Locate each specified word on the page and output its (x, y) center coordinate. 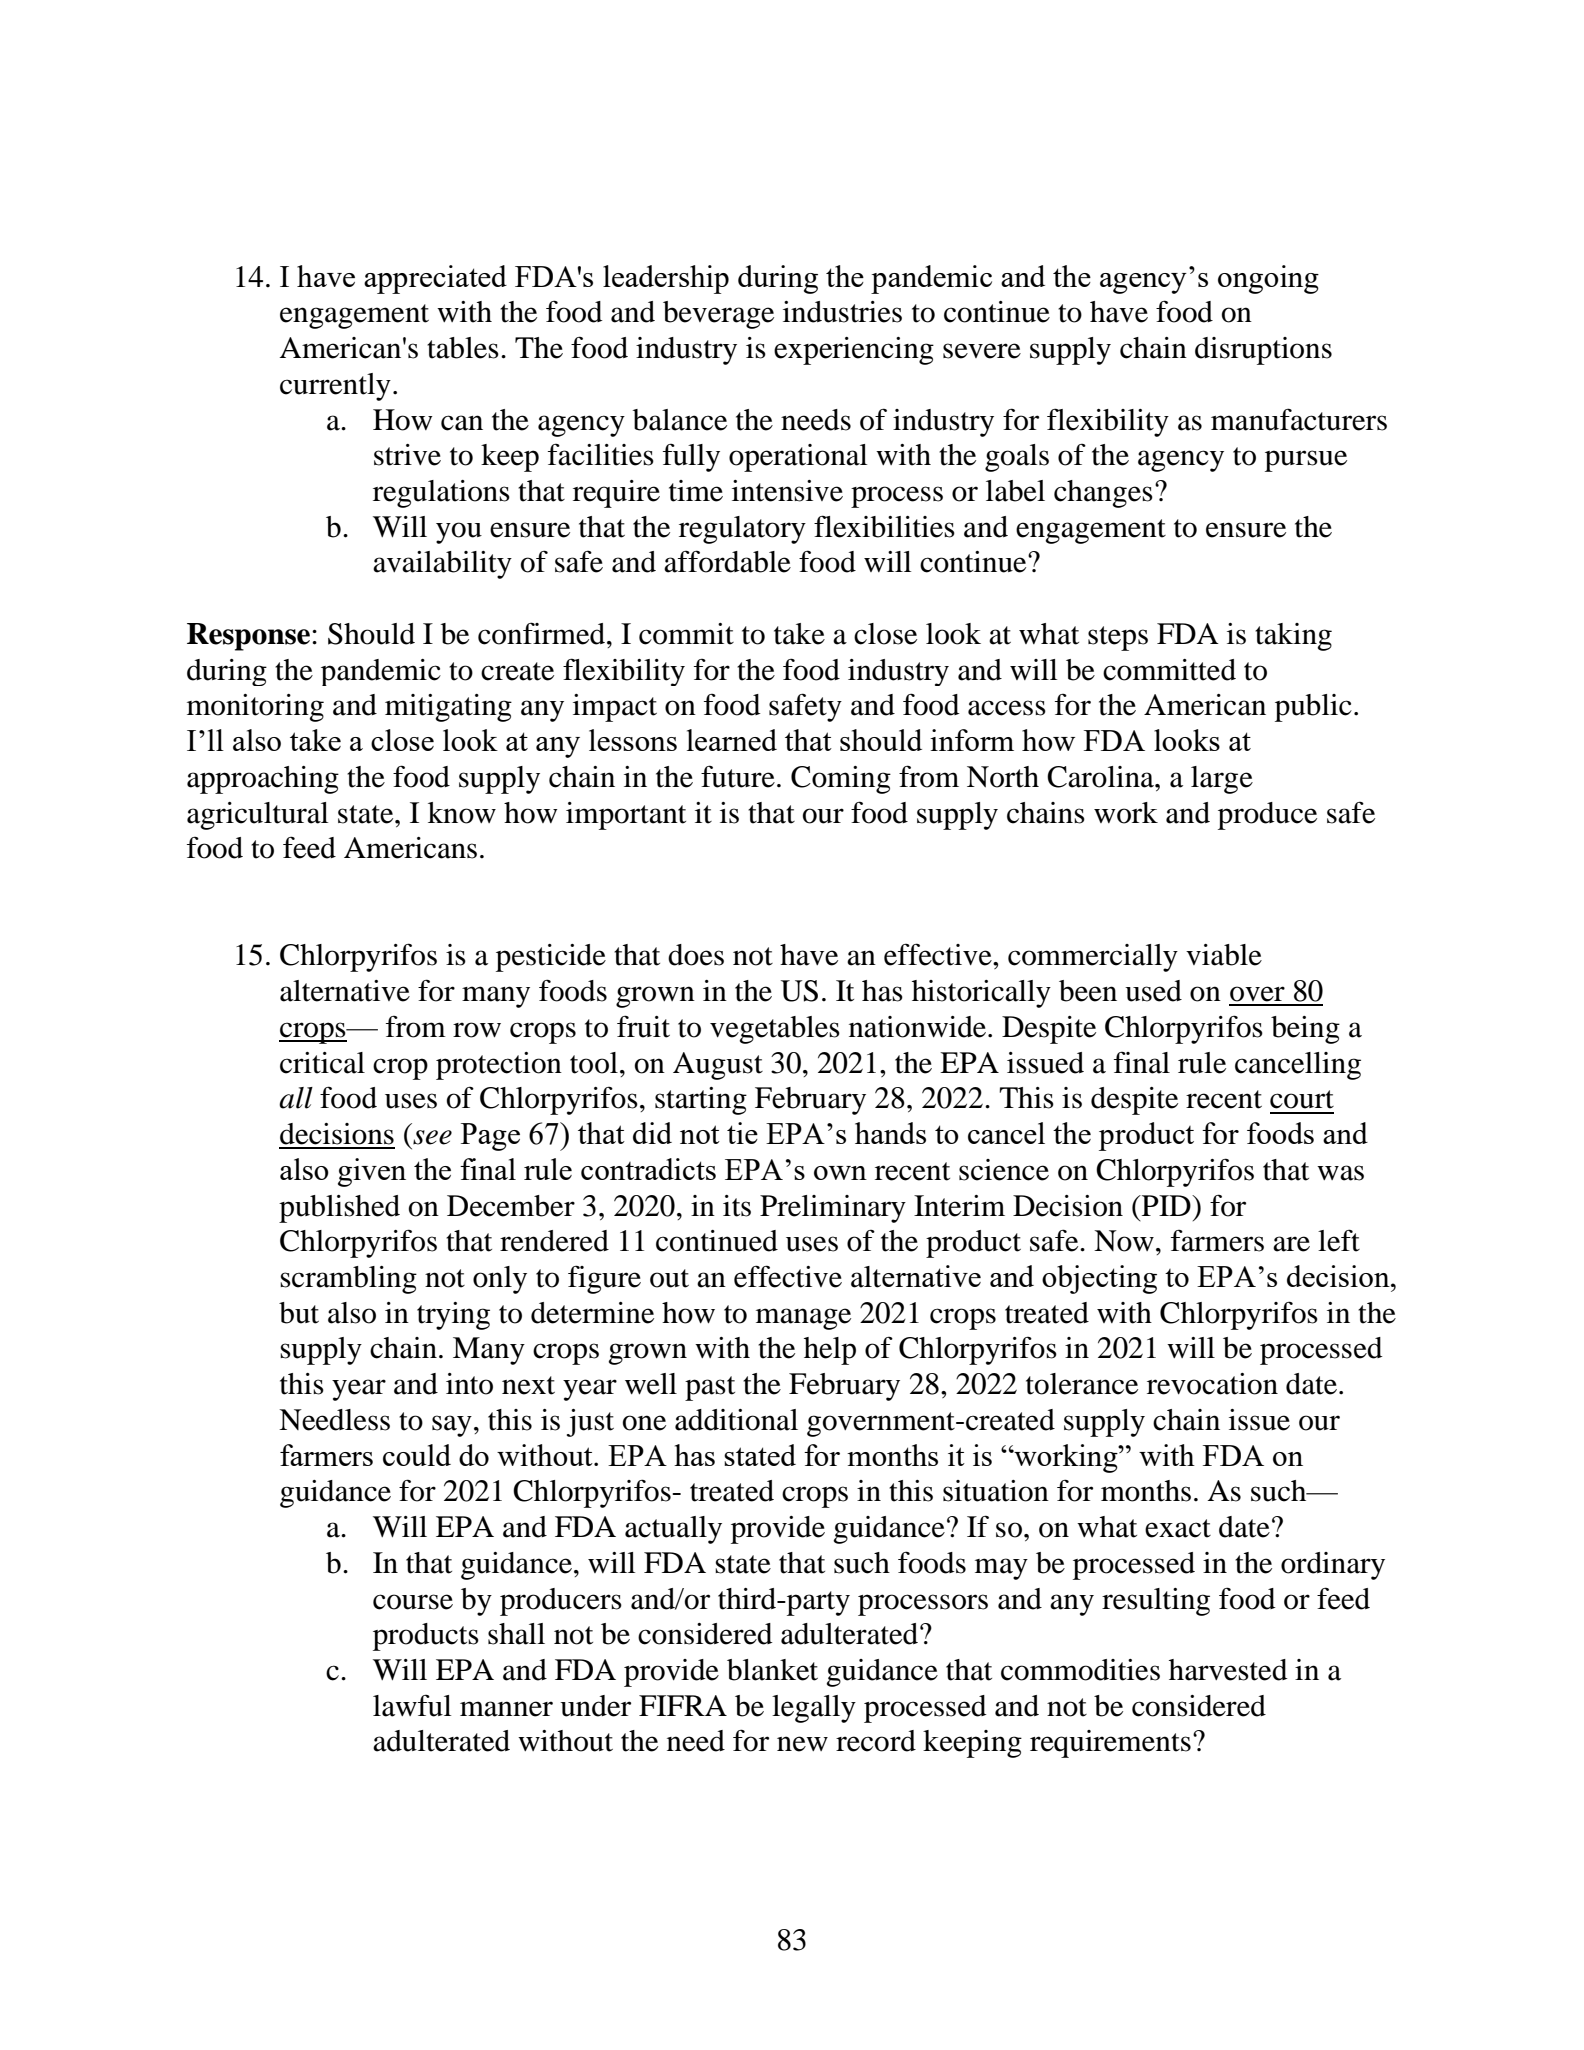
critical (322, 1063)
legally (814, 1709)
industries (842, 312)
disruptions (1263, 351)
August (718, 1066)
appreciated (435, 279)
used (1153, 991)
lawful (412, 1705)
